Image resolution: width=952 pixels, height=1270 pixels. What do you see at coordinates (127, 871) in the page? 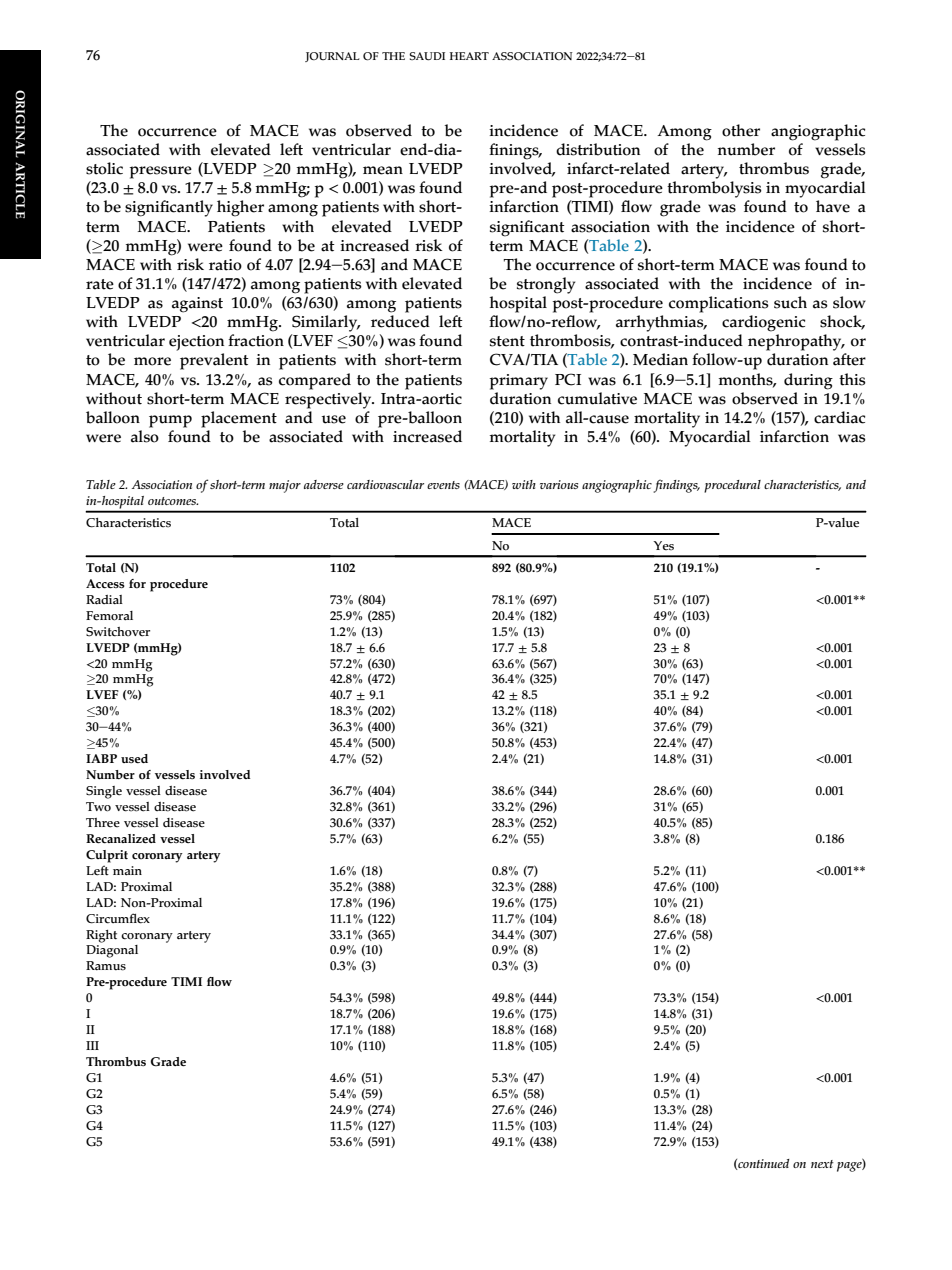
I see `main` at bounding box center [127, 871].
